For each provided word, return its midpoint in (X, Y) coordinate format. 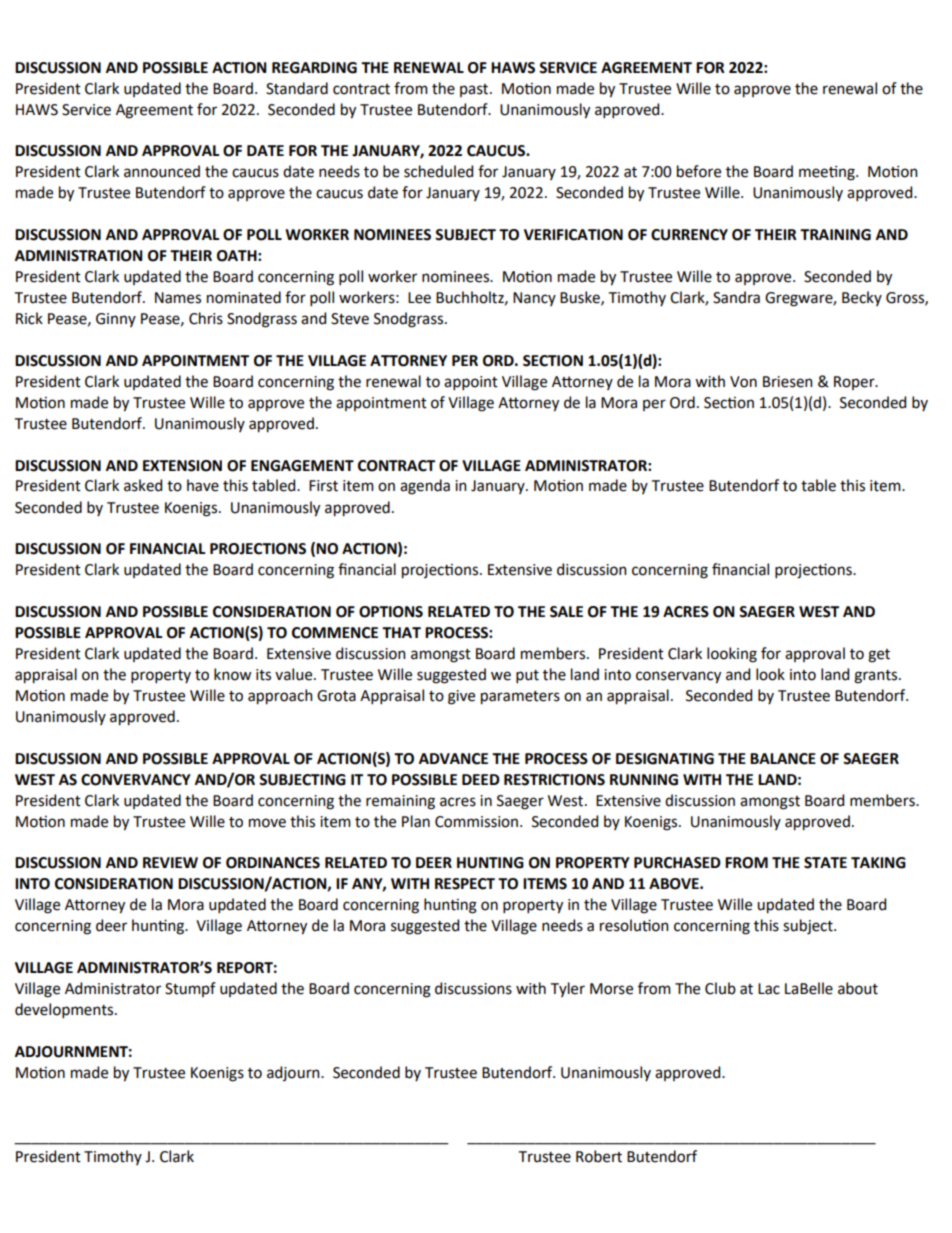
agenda (425, 487)
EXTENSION (182, 466)
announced (162, 171)
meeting (828, 173)
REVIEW (170, 862)
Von (743, 382)
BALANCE (783, 759)
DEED (481, 779)
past (475, 90)
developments (65, 1010)
